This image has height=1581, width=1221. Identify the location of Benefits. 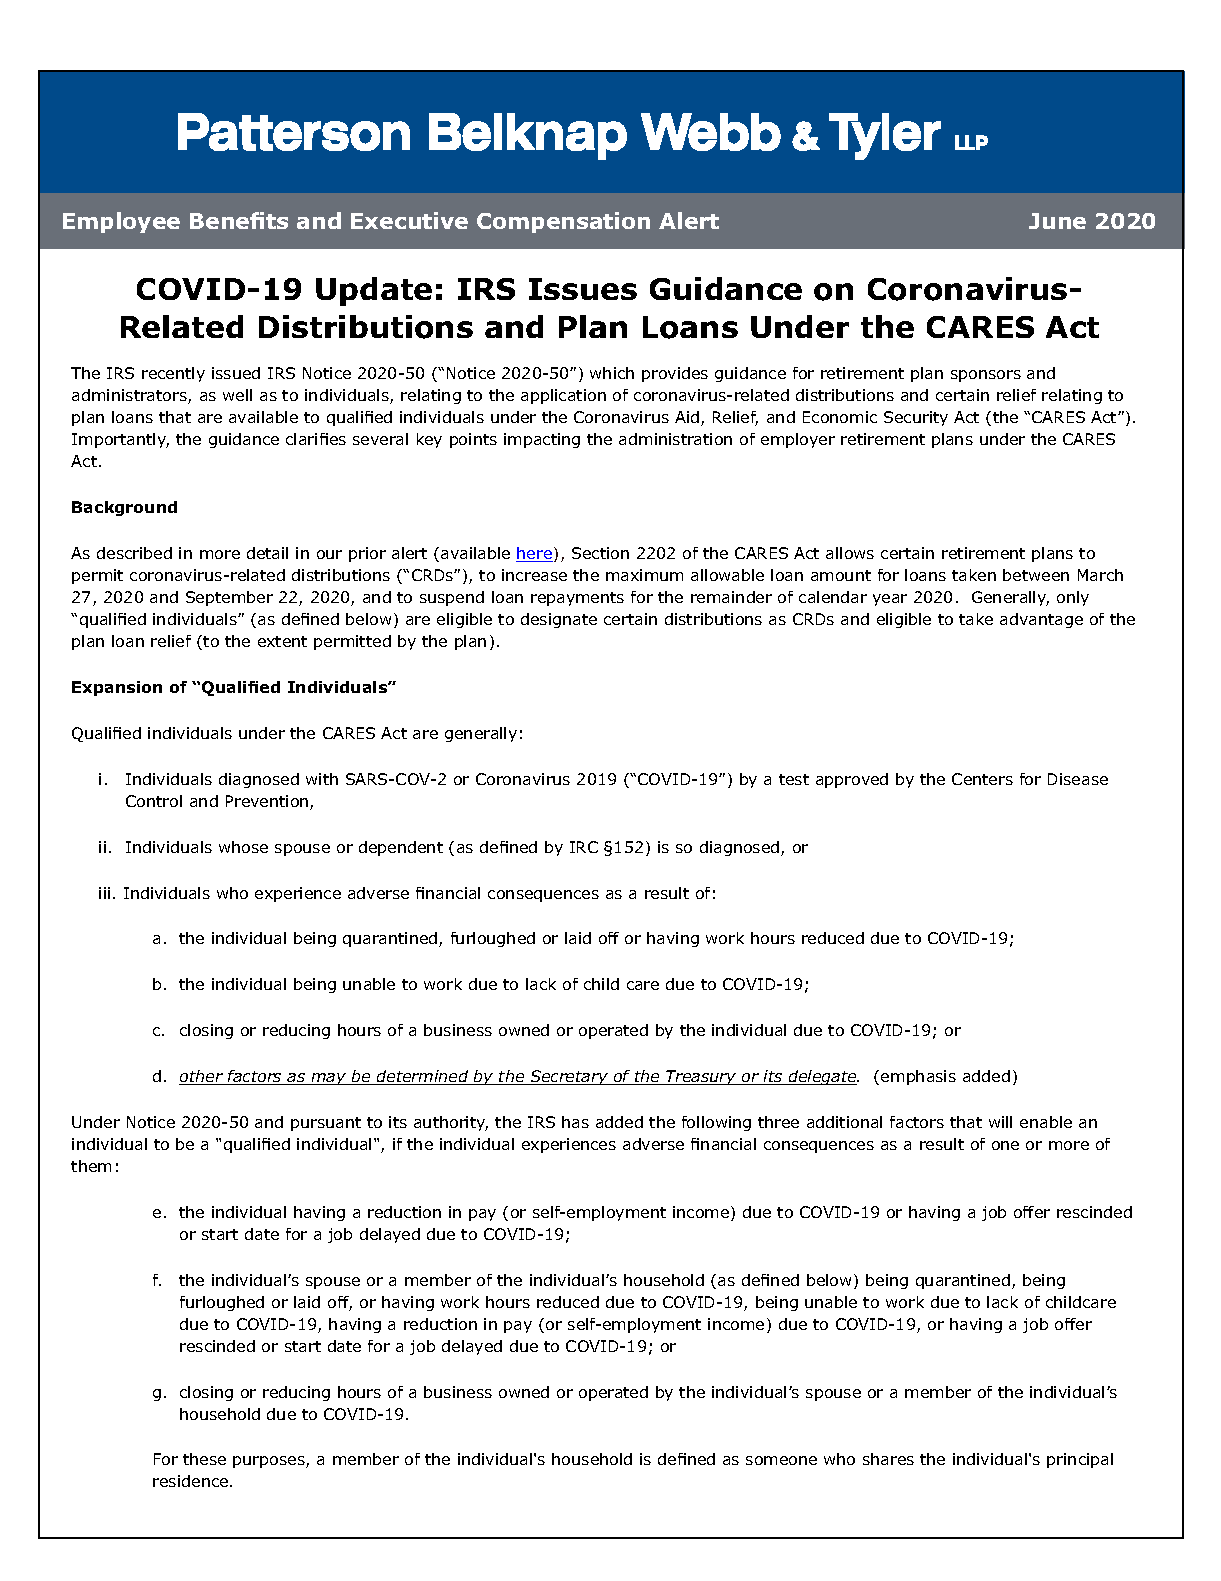
(239, 220).
